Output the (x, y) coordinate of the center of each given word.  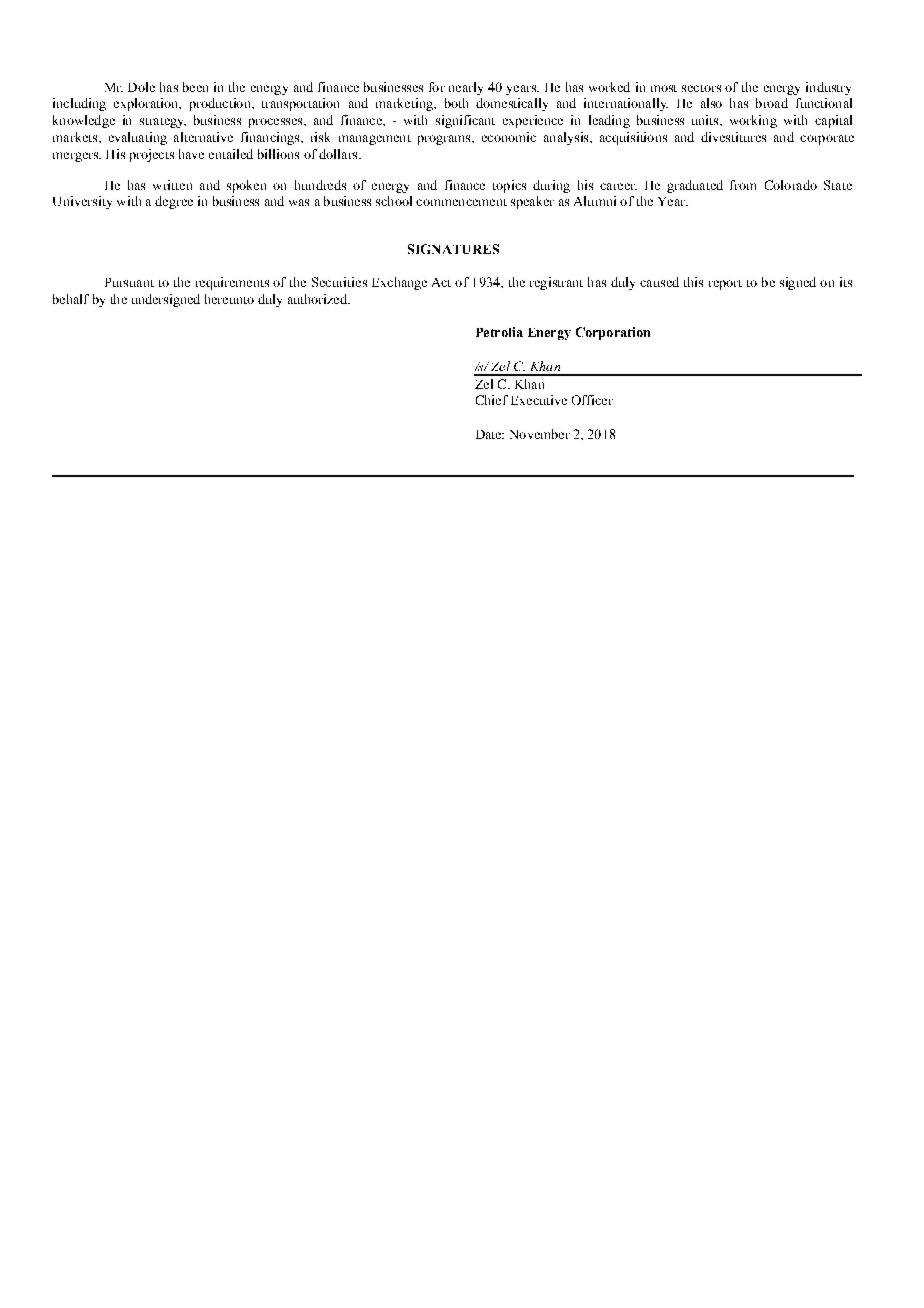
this (693, 282)
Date (490, 434)
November (540, 434)
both (456, 103)
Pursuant (129, 282)
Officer (592, 400)
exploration (147, 104)
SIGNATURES (453, 249)
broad (772, 103)
